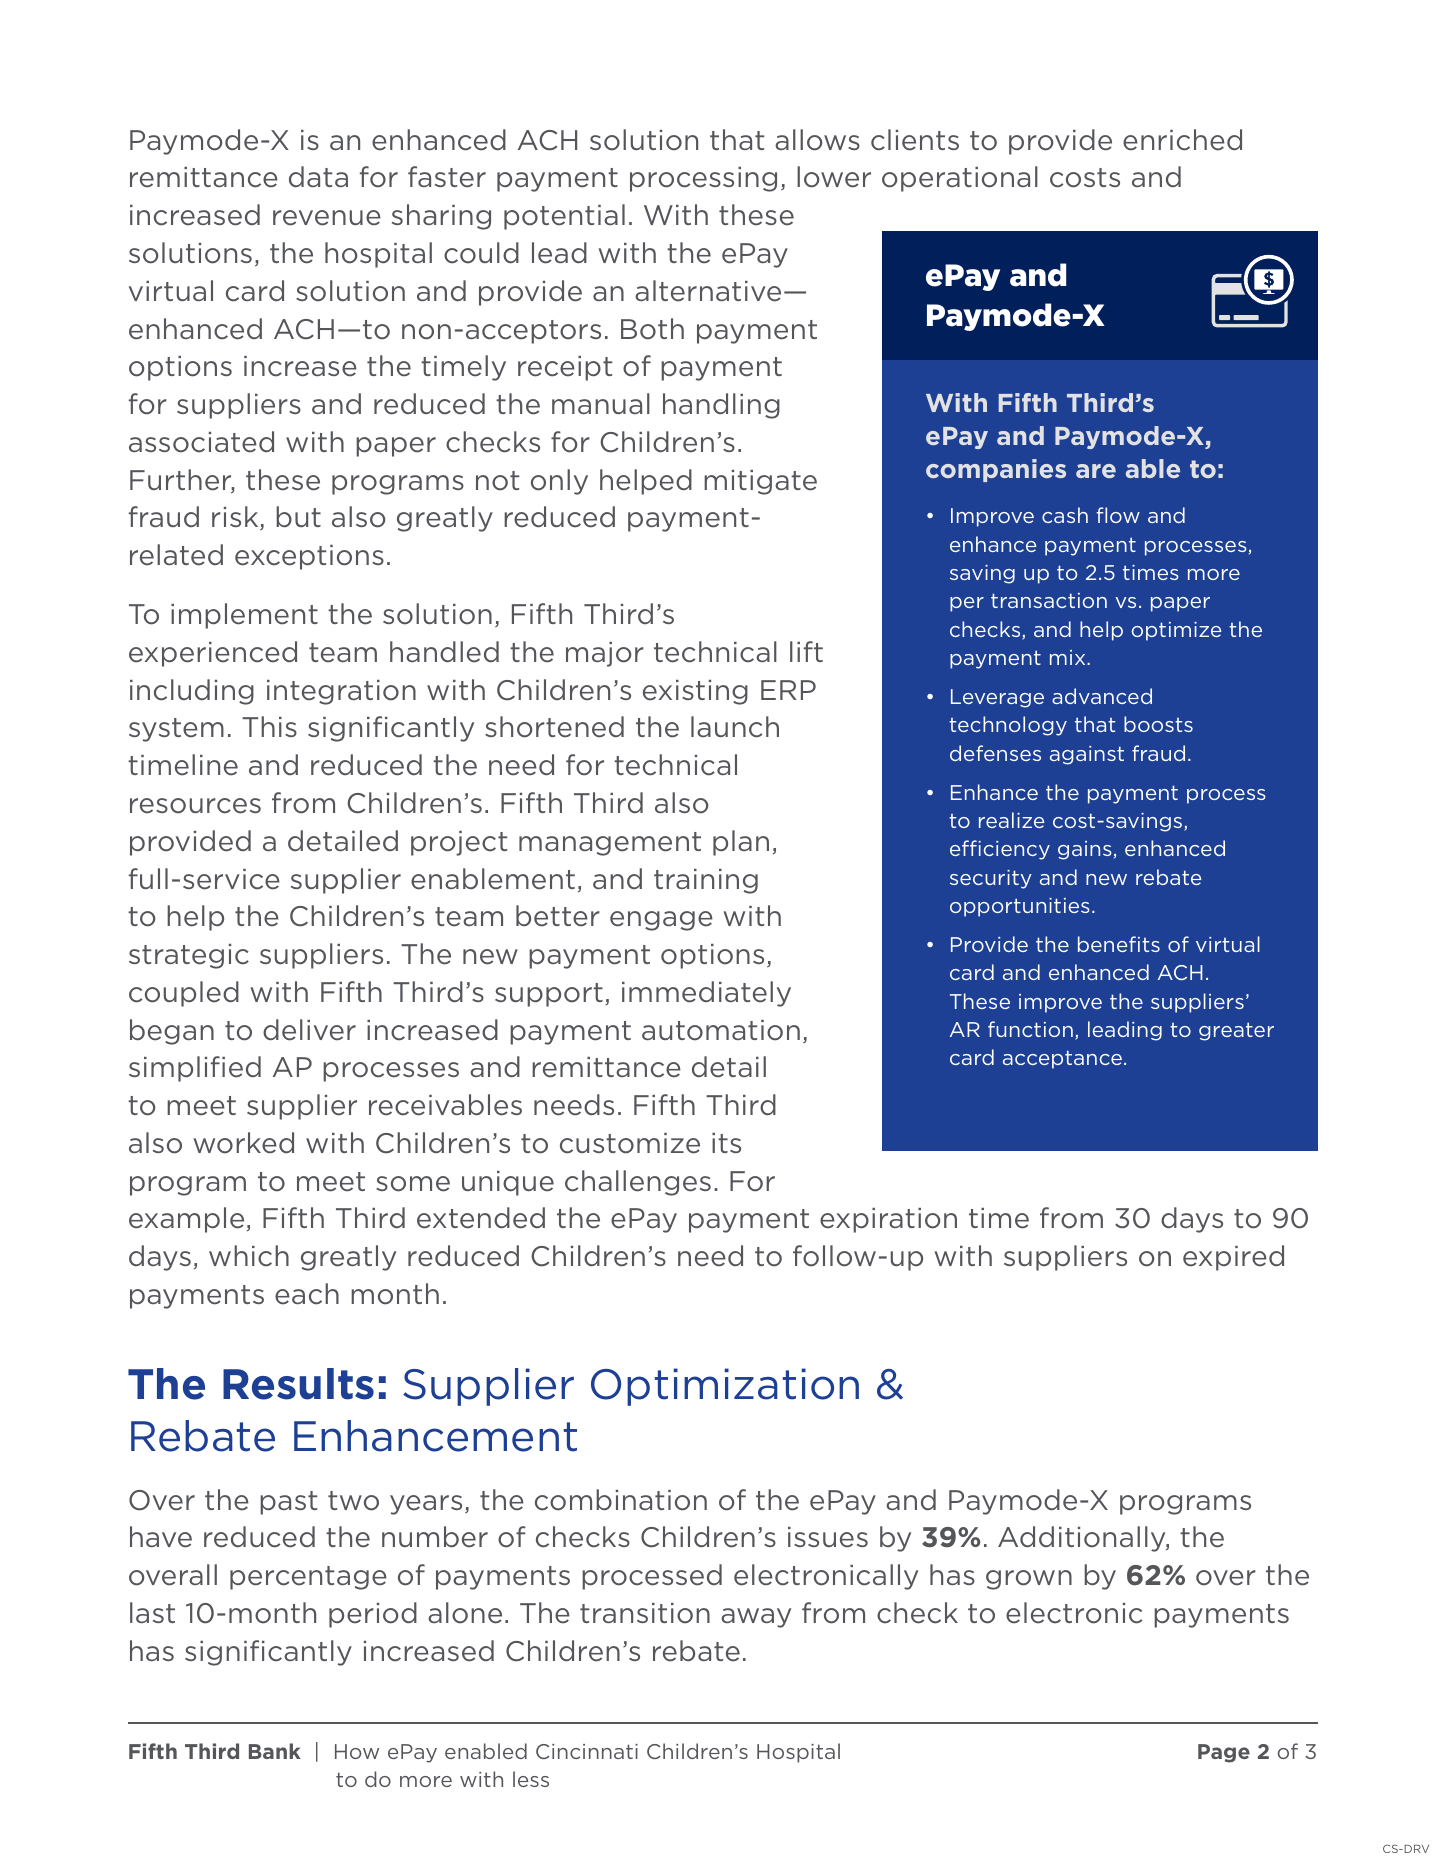 The image size is (1445, 1870). I want to click on Cincinnati, so click(587, 1751).
